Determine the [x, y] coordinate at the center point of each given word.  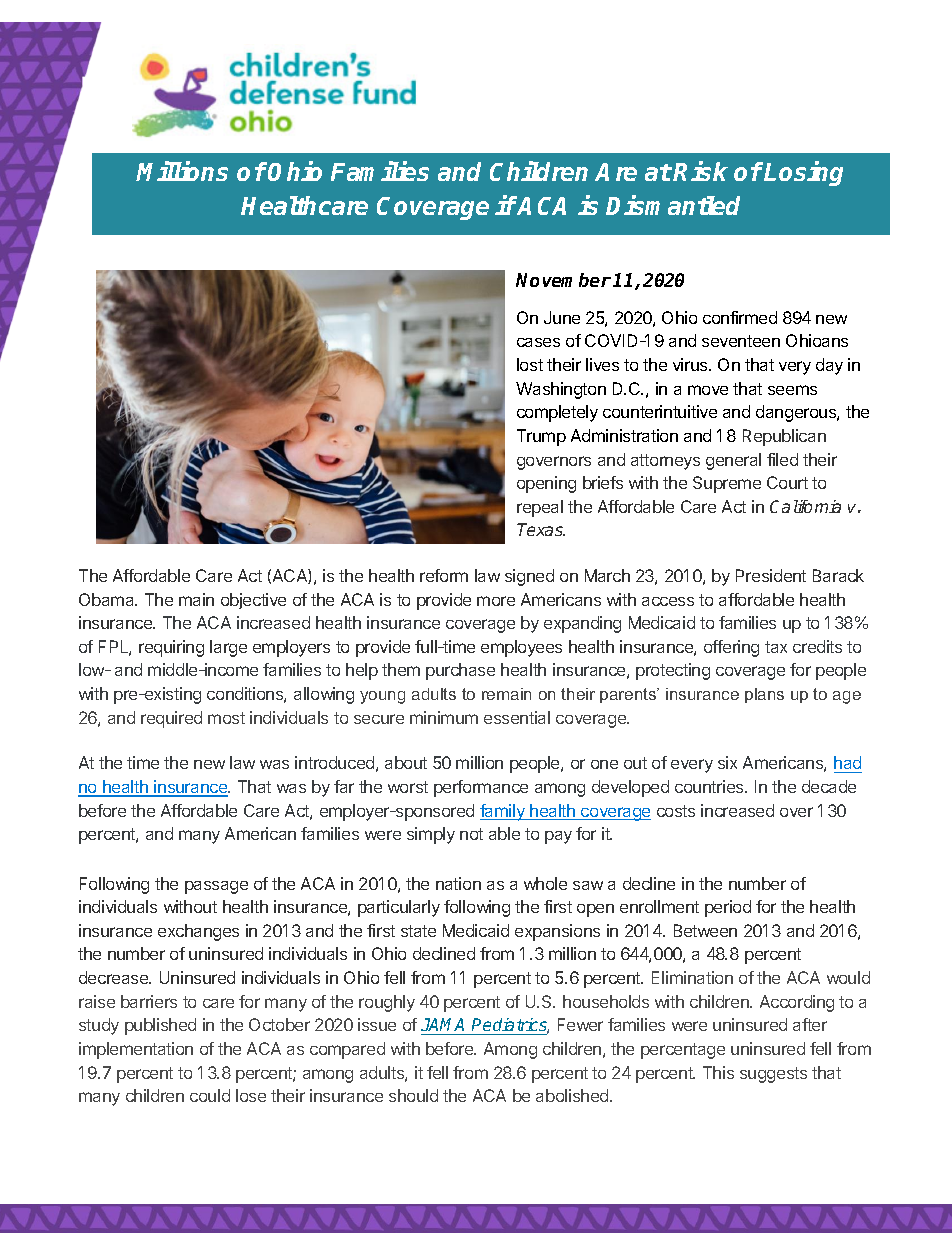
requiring [171, 648]
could [210, 1095]
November [563, 280]
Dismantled [673, 205]
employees [521, 648]
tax [776, 647]
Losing [803, 173]
